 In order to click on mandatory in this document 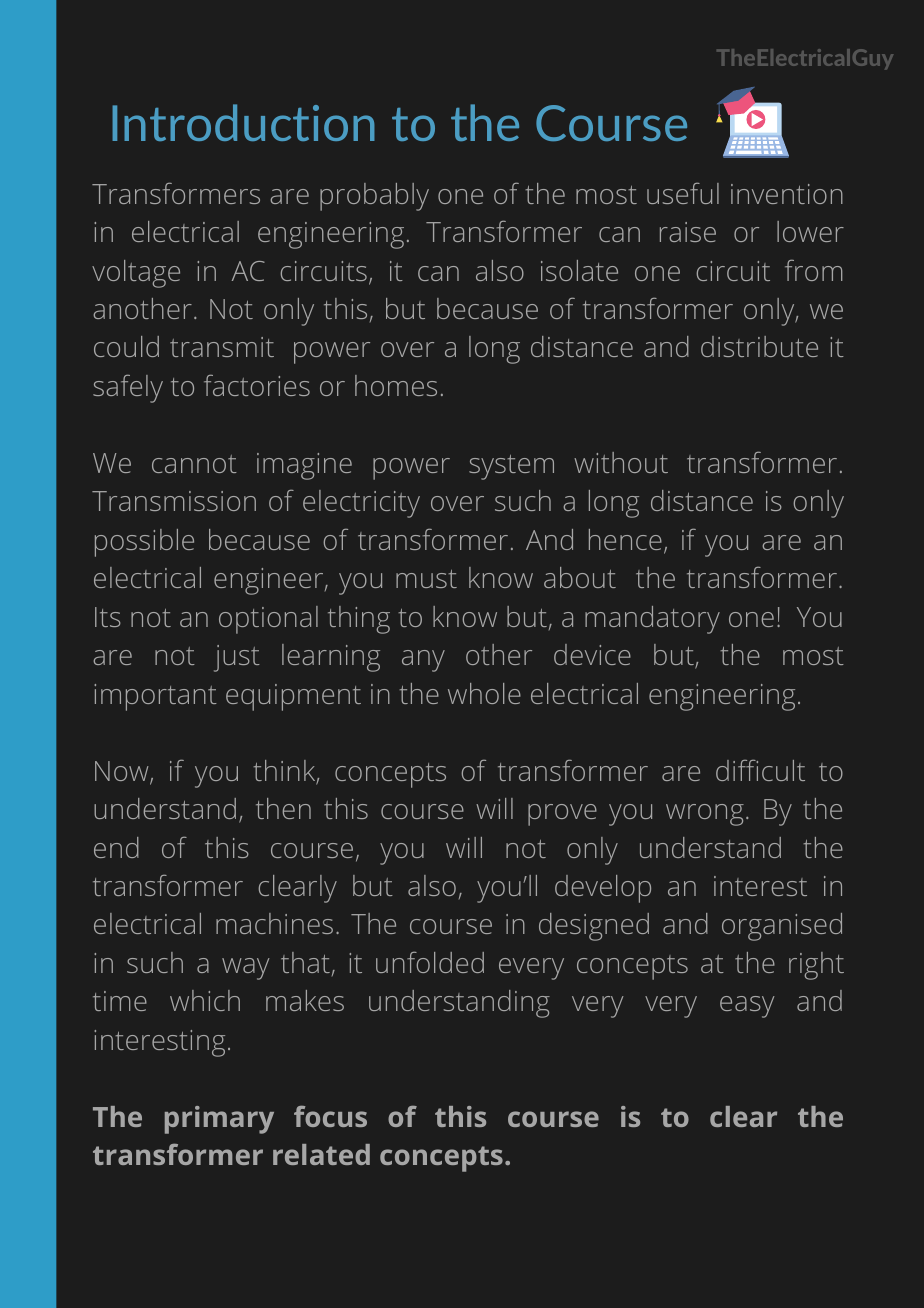, I will do `click(652, 620)`.
